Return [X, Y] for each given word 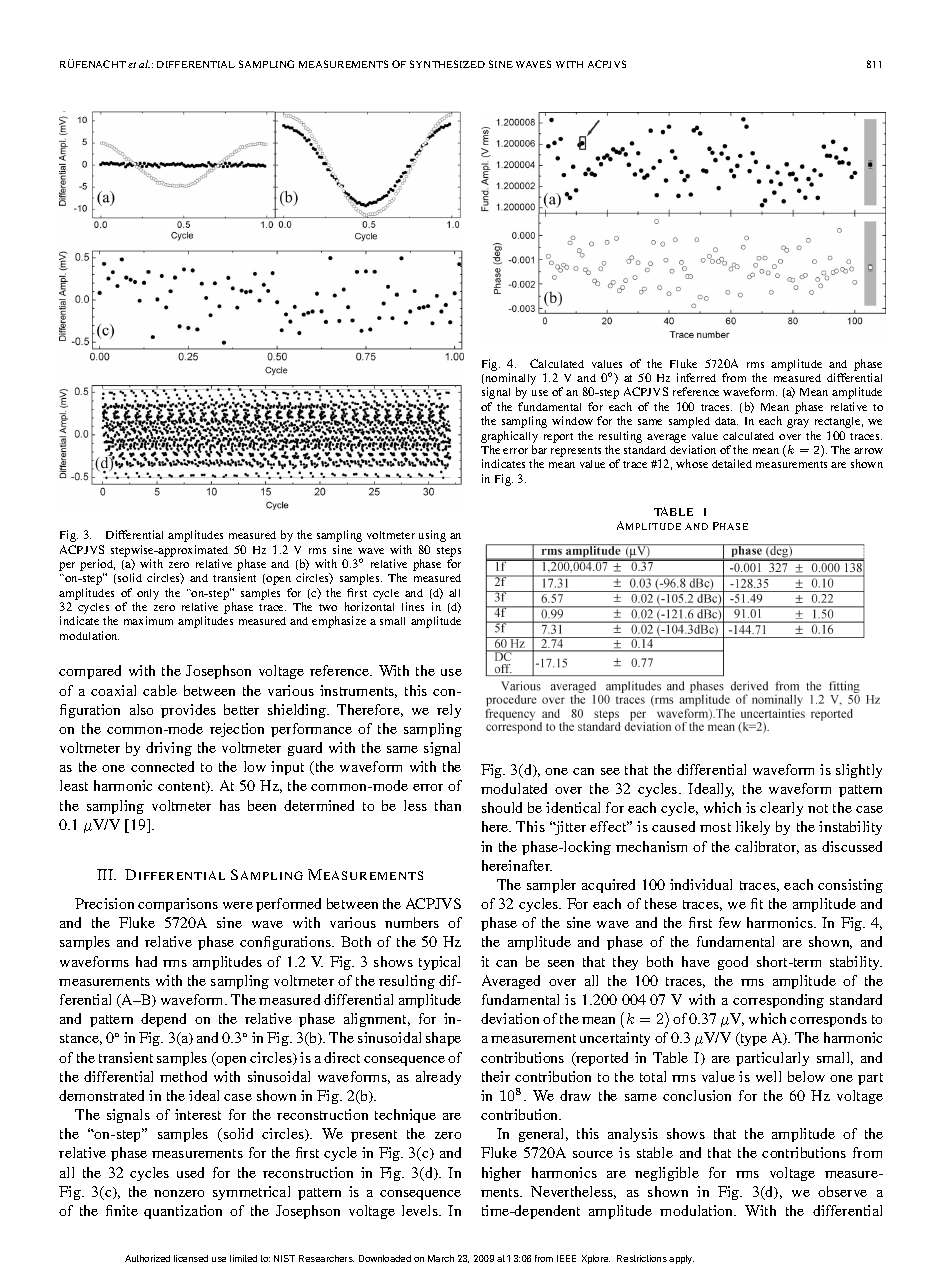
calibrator [767, 847]
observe [842, 1191]
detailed [732, 463]
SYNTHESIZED [447, 64]
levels [421, 1210]
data [726, 421]
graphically [509, 437]
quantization [183, 1212]
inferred [696, 377]
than [448, 805]
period [97, 566]
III [106, 874]
